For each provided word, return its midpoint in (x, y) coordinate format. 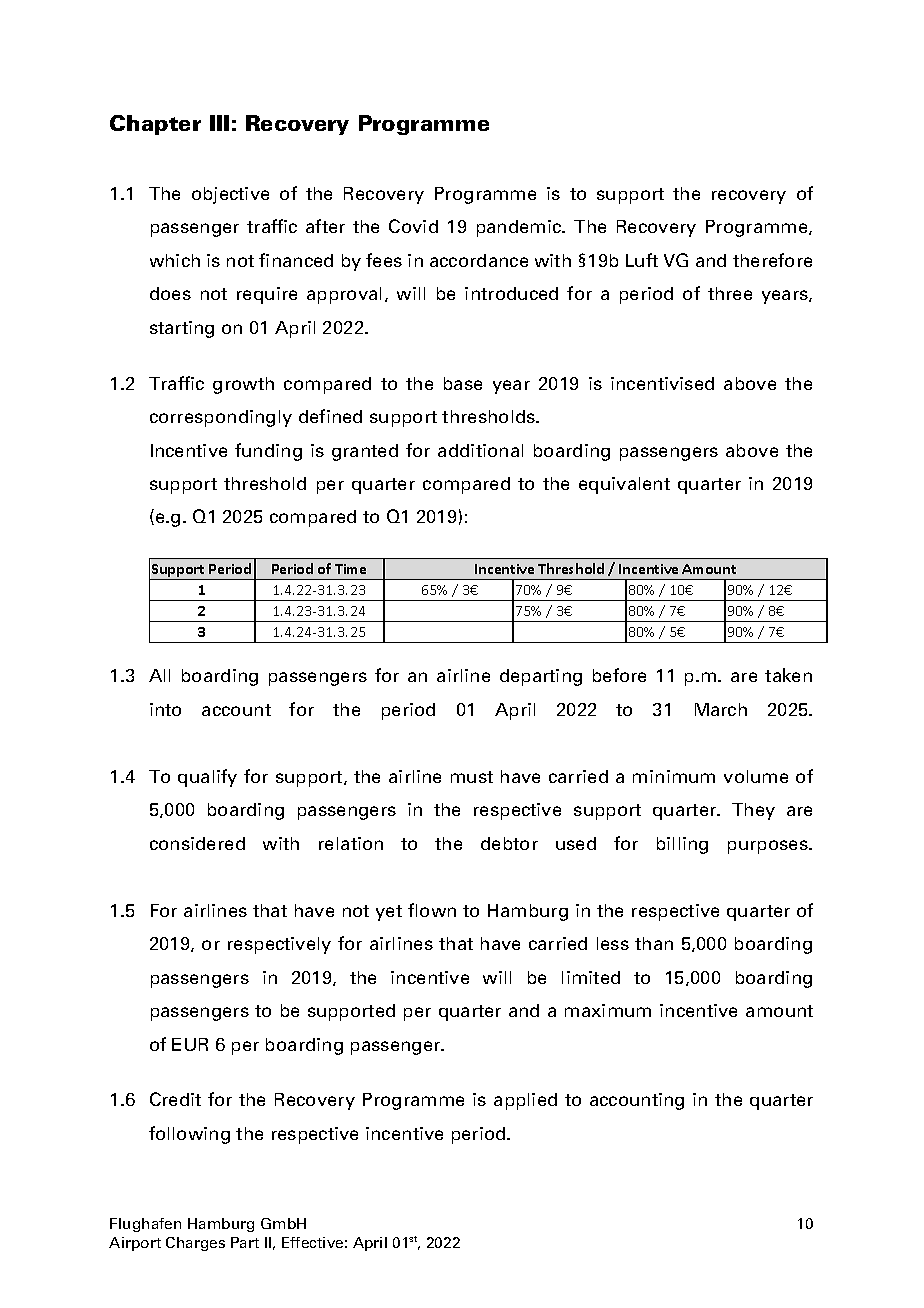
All (159, 675)
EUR (190, 1044)
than (654, 943)
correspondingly (221, 418)
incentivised (662, 383)
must (472, 777)
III (219, 123)
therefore (772, 260)
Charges (195, 1244)
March (721, 709)
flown (432, 910)
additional (480, 450)
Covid (413, 226)
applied (525, 1101)
